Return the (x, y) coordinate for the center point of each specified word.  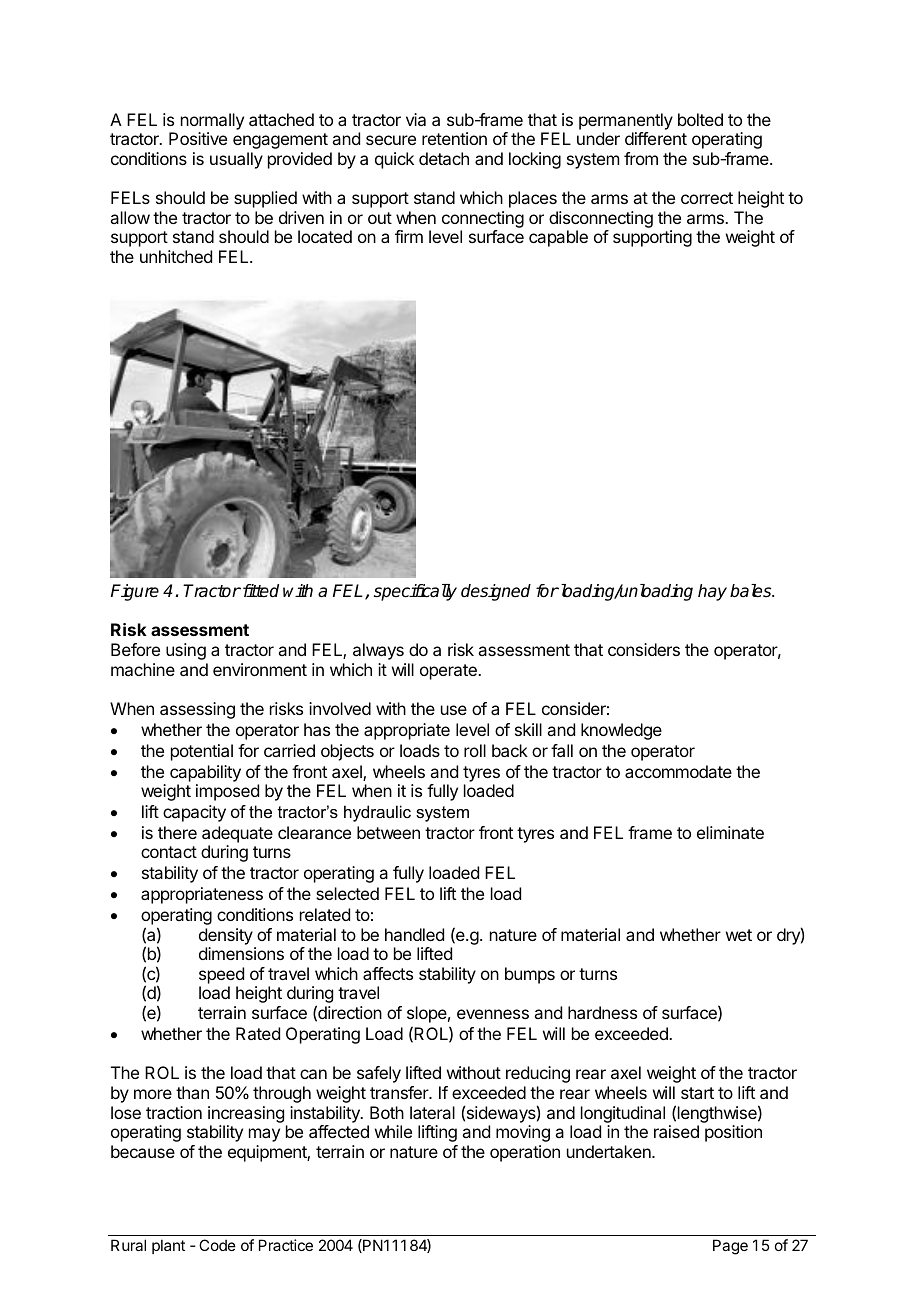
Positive (198, 138)
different (656, 138)
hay (712, 592)
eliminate (730, 832)
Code (217, 1245)
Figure (135, 592)
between (388, 832)
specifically (415, 592)
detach (444, 158)
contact (169, 852)
